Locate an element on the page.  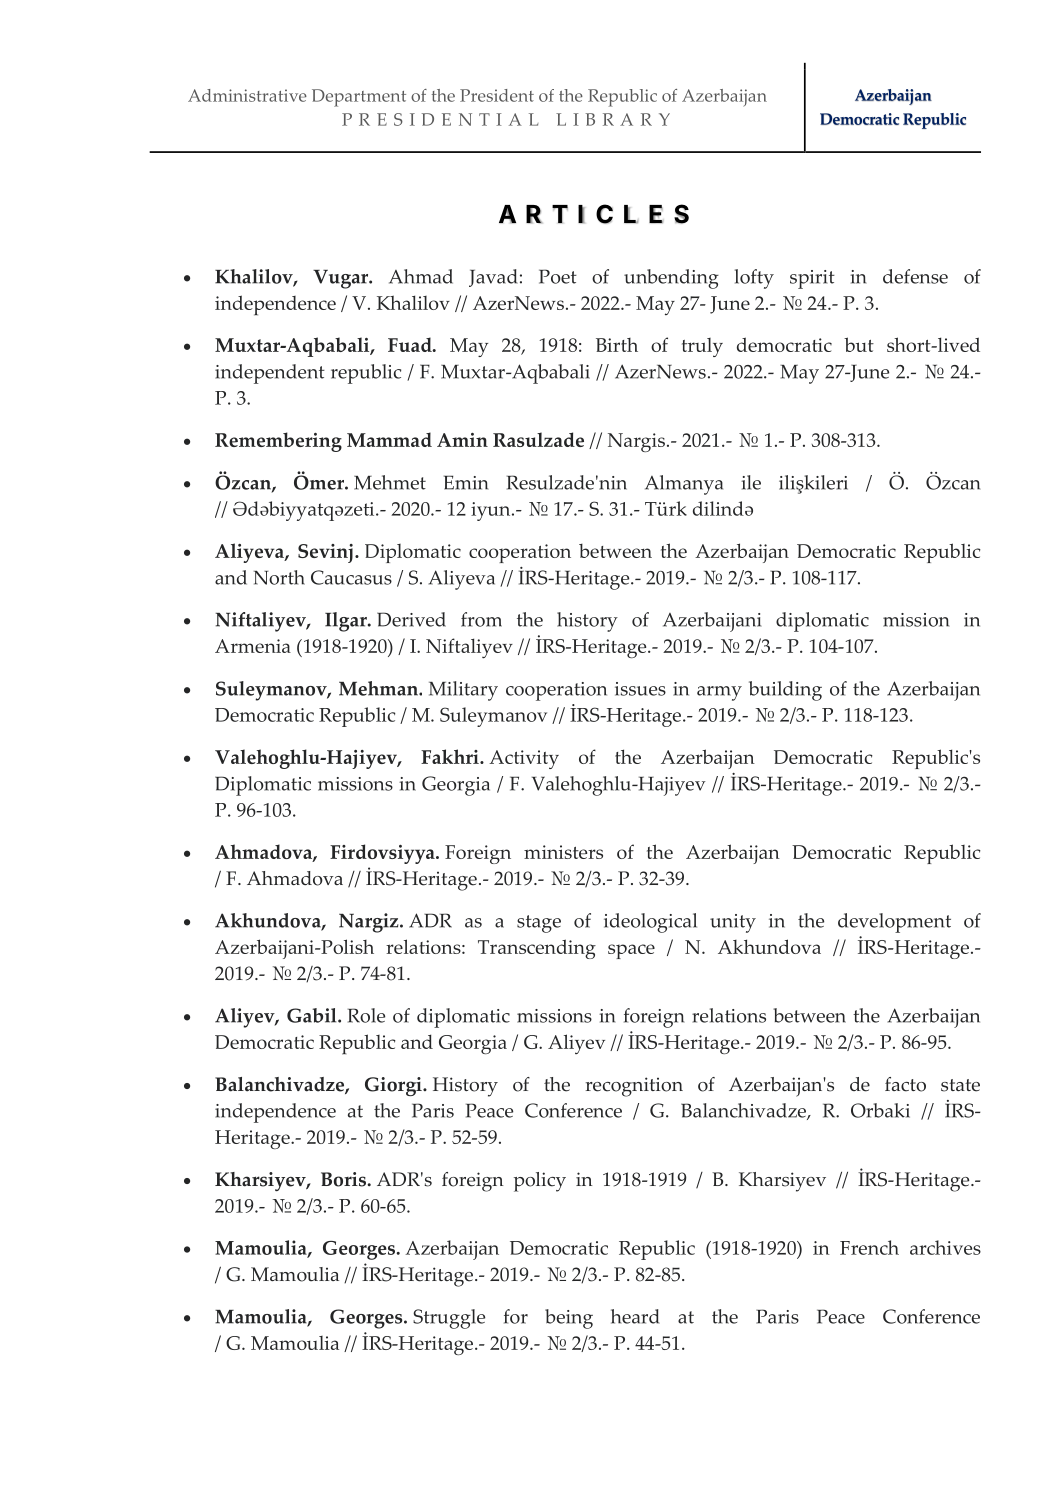
French is located at coordinates (869, 1247).
